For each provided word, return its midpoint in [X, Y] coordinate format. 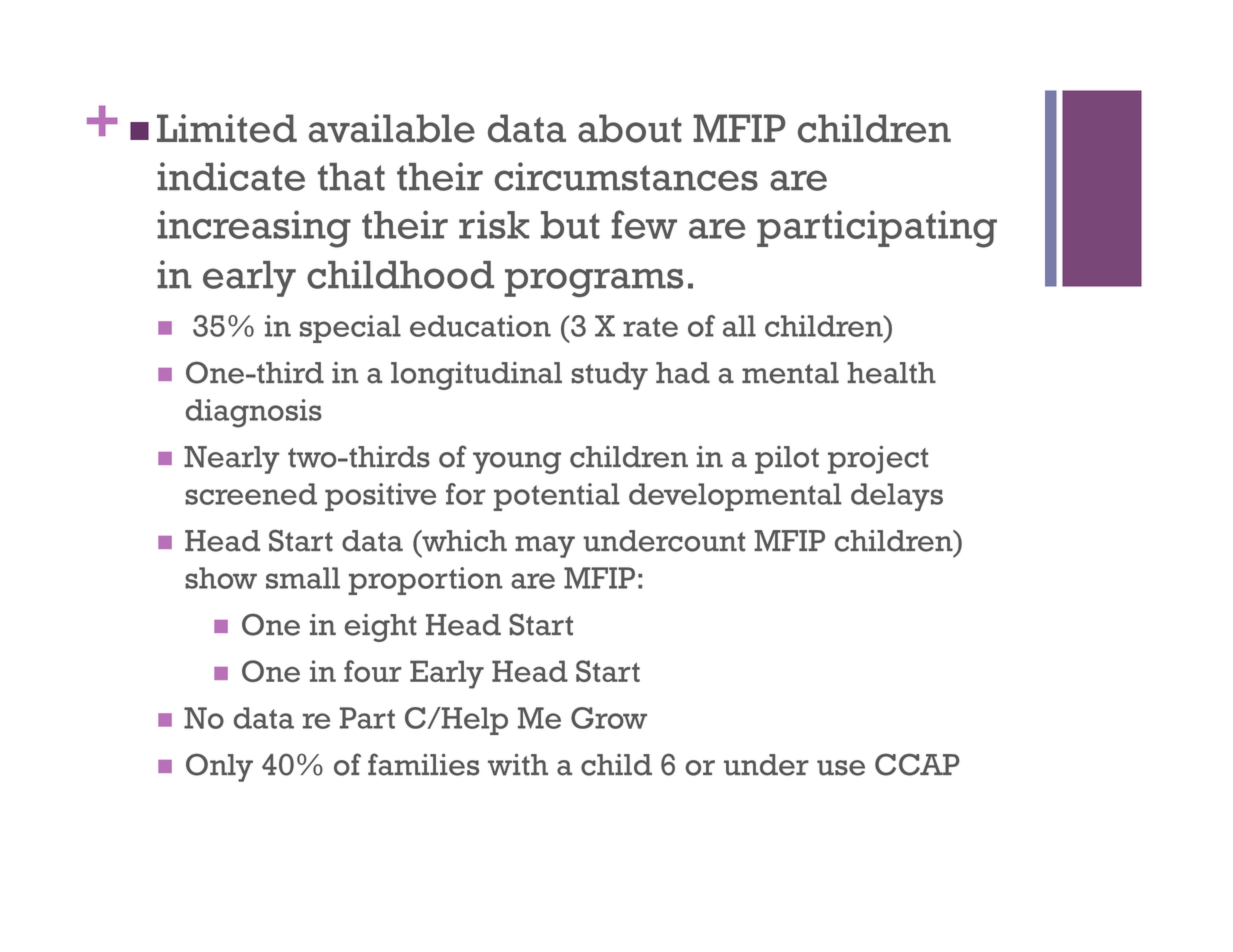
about [630, 128]
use [841, 768]
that [351, 177]
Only [219, 767]
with [518, 764]
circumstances [626, 176]
